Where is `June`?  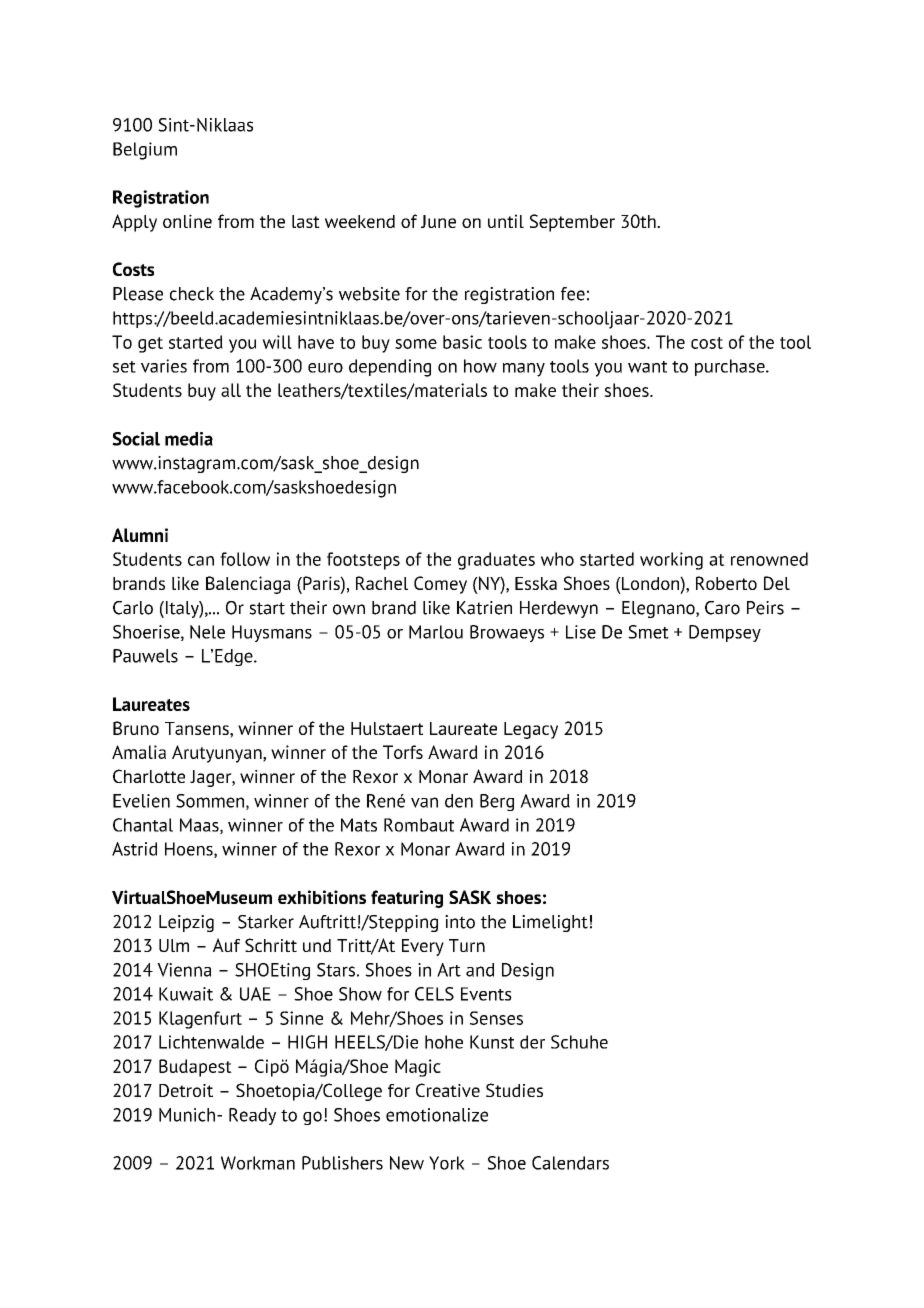
June is located at coordinates (438, 221).
